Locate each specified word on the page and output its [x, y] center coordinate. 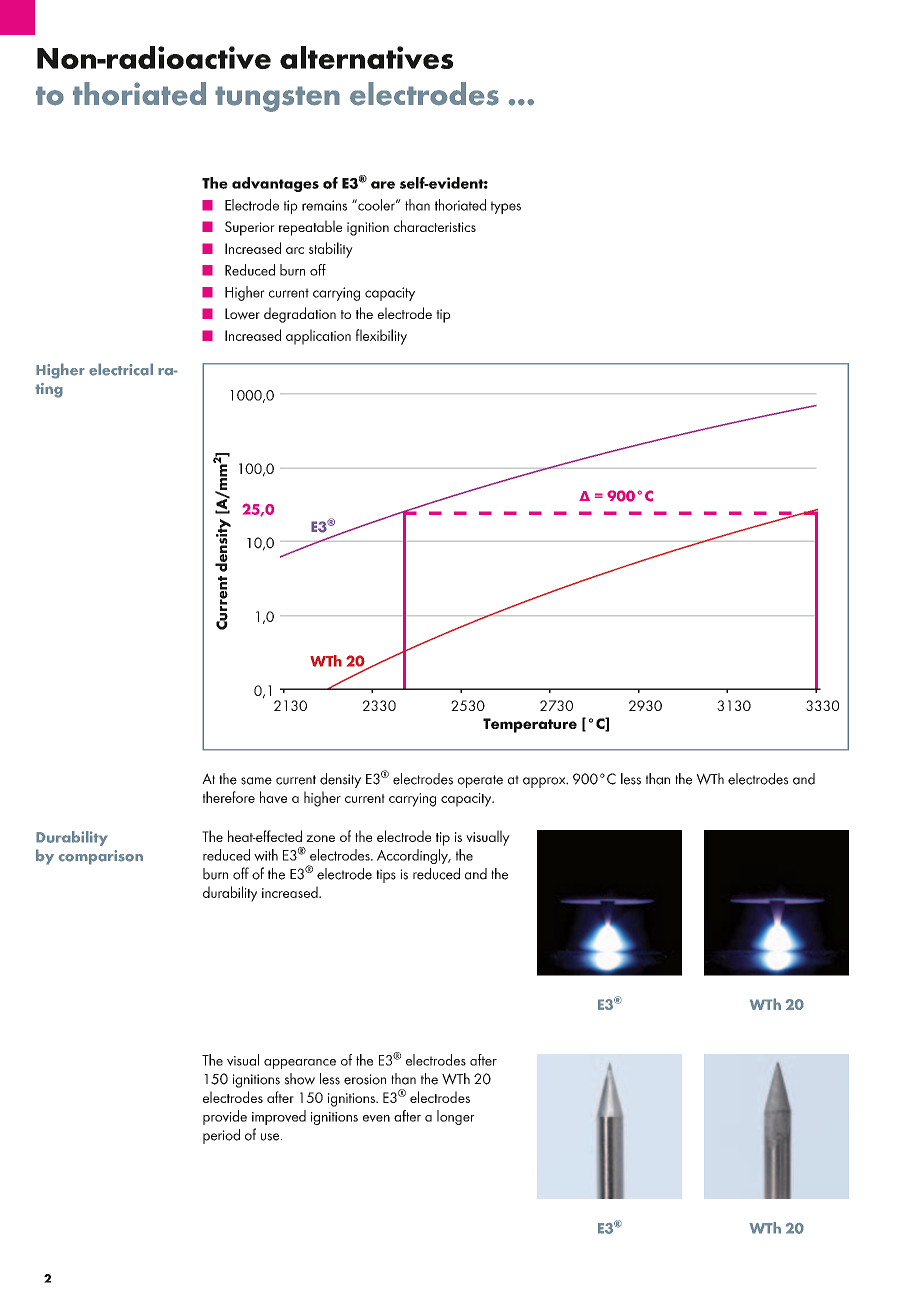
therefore [229, 797]
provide [225, 1117]
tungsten [277, 99]
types [506, 207]
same [256, 781]
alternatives [366, 57]
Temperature [530, 725]
